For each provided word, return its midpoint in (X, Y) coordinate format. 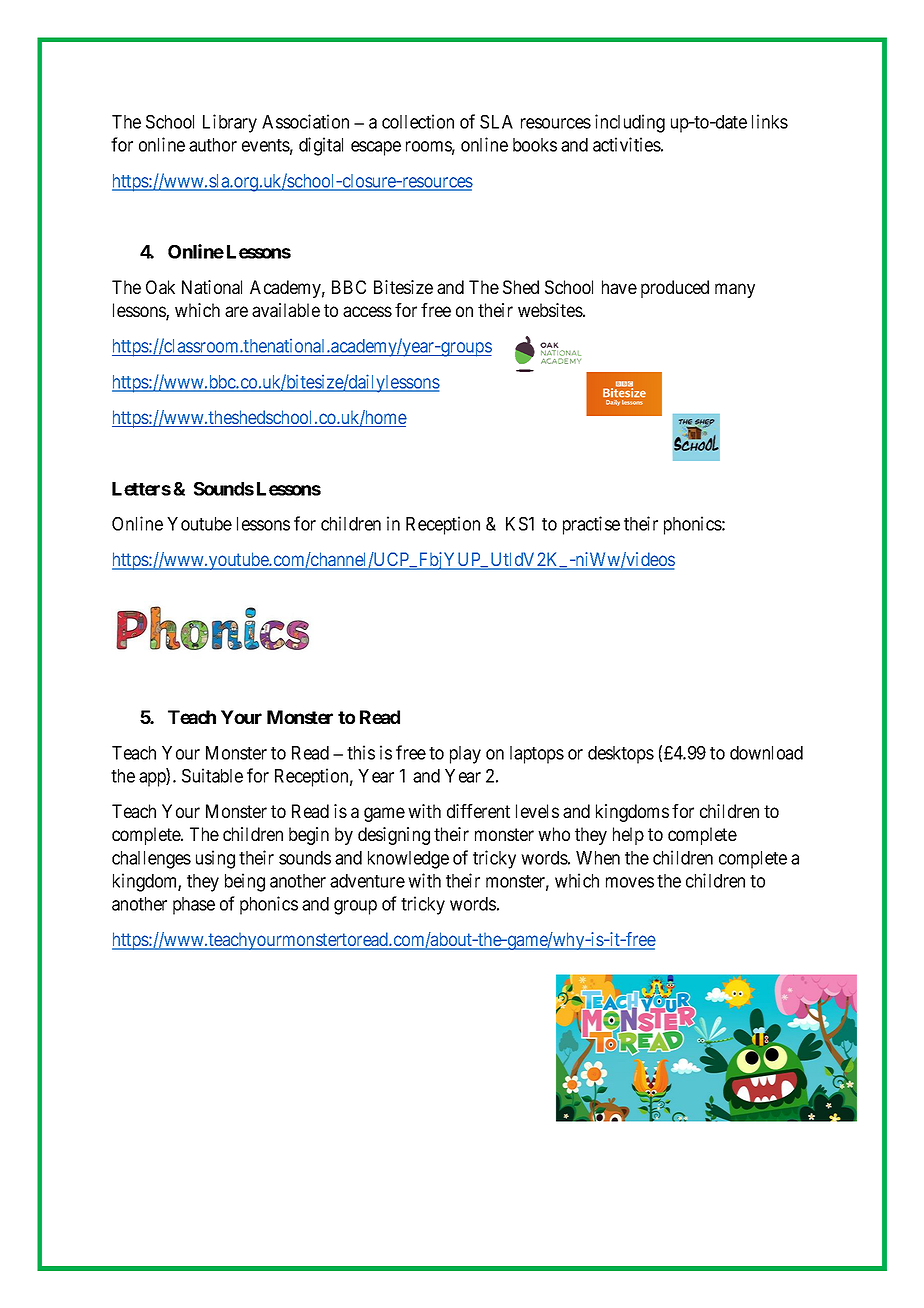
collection (418, 121)
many (735, 290)
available (286, 310)
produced (675, 289)
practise (591, 525)
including (630, 123)
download (766, 753)
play (465, 755)
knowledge (408, 860)
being (245, 882)
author (213, 145)
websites (550, 310)
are (236, 311)
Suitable (212, 775)
